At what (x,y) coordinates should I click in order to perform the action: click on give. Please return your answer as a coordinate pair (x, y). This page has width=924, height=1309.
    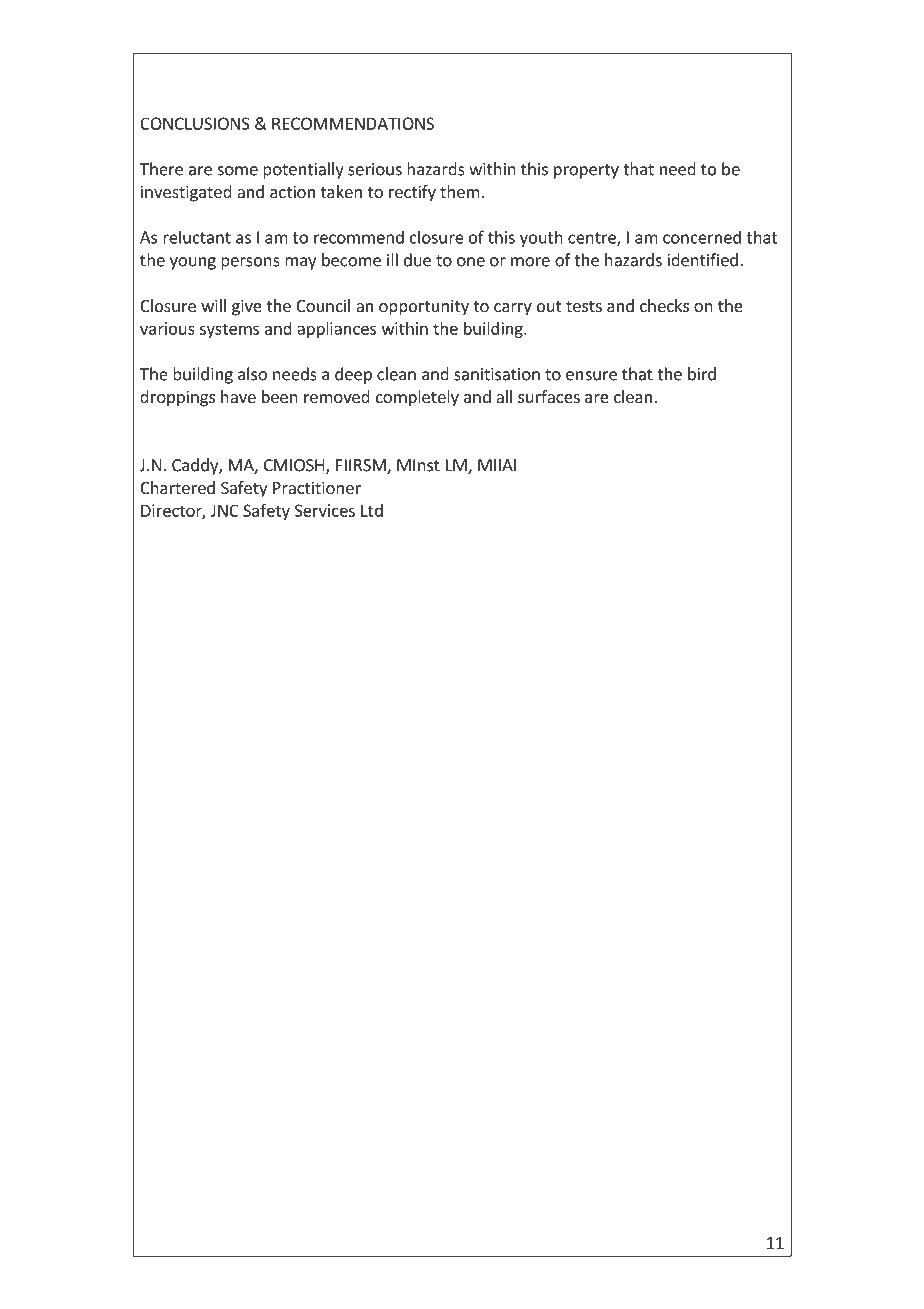
    Looking at the image, I should click on (247, 307).
